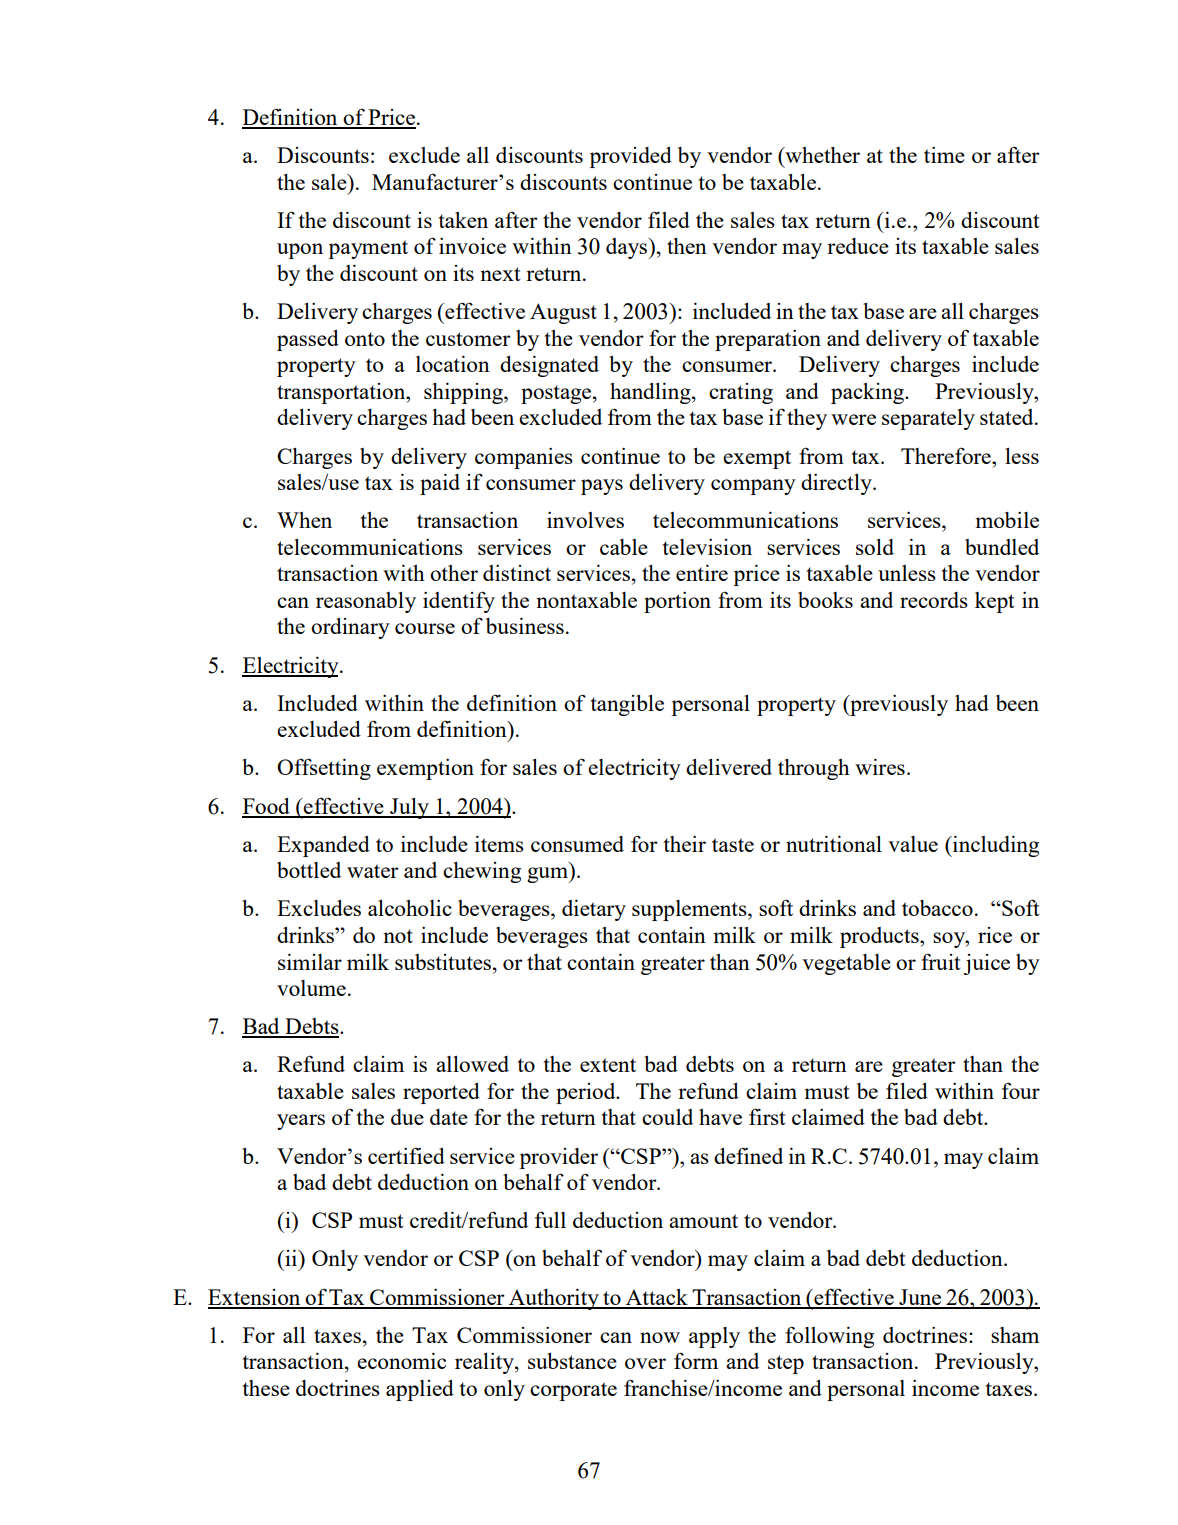  Describe the element at coordinates (630, 157) in the page. I see `provided` at that location.
